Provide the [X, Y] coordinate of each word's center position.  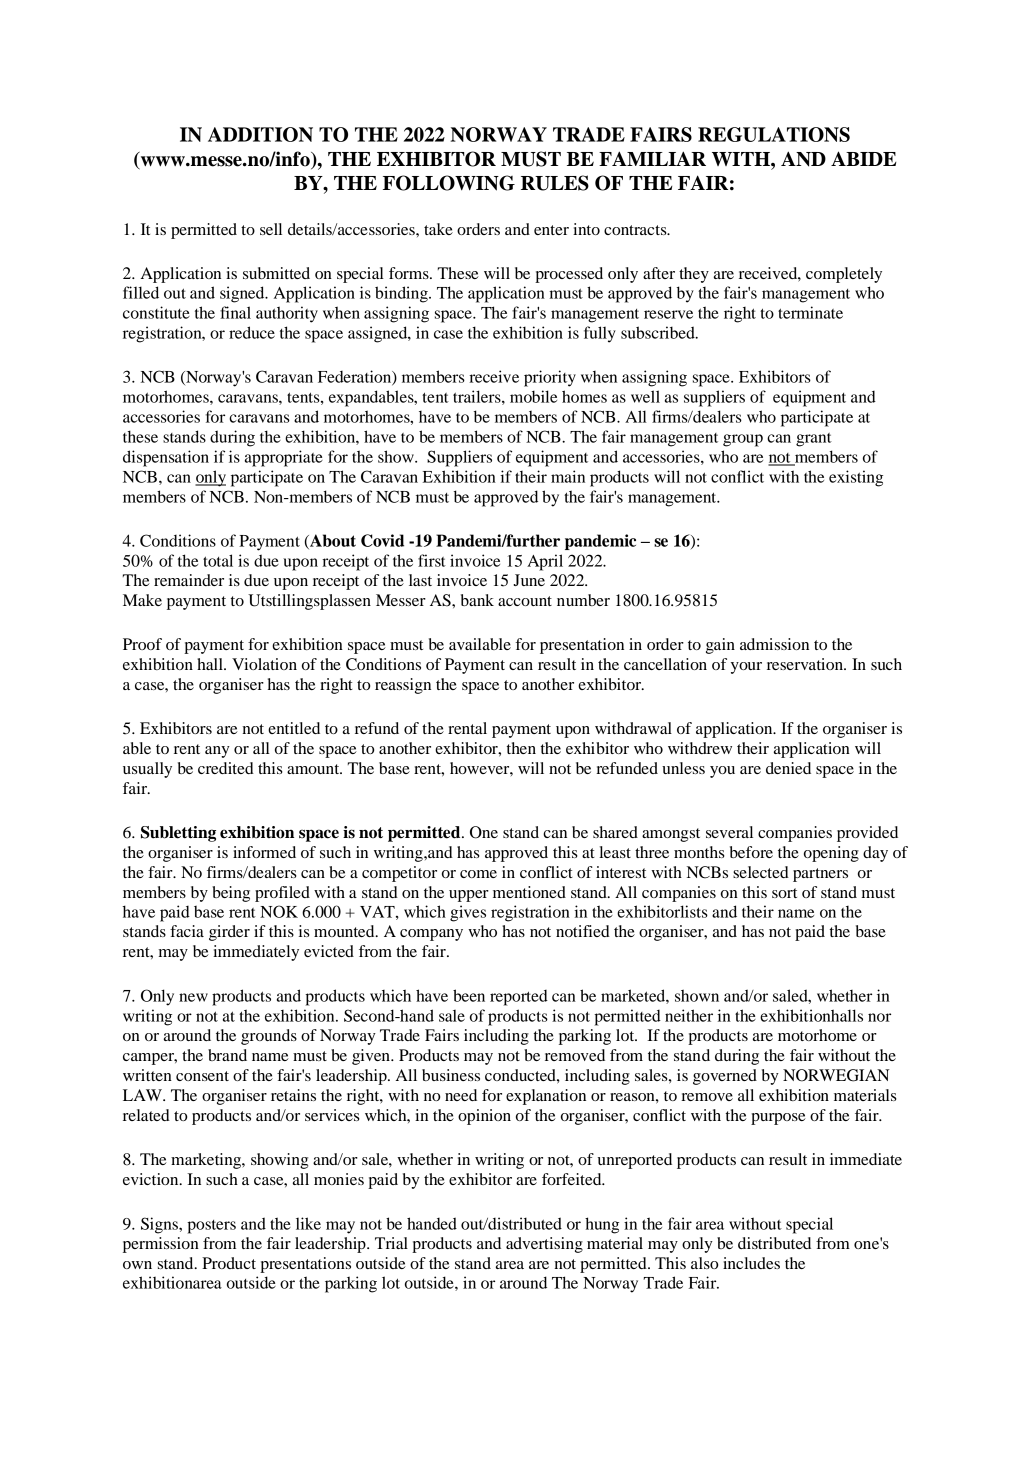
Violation [264, 664]
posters [211, 1227]
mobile [533, 396]
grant [814, 440]
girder [229, 933]
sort [784, 893]
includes [751, 1263]
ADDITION [260, 134]
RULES [555, 183]
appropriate [284, 458]
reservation [806, 664]
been [469, 995]
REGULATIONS [774, 134]
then [521, 748]
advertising [544, 1245]
